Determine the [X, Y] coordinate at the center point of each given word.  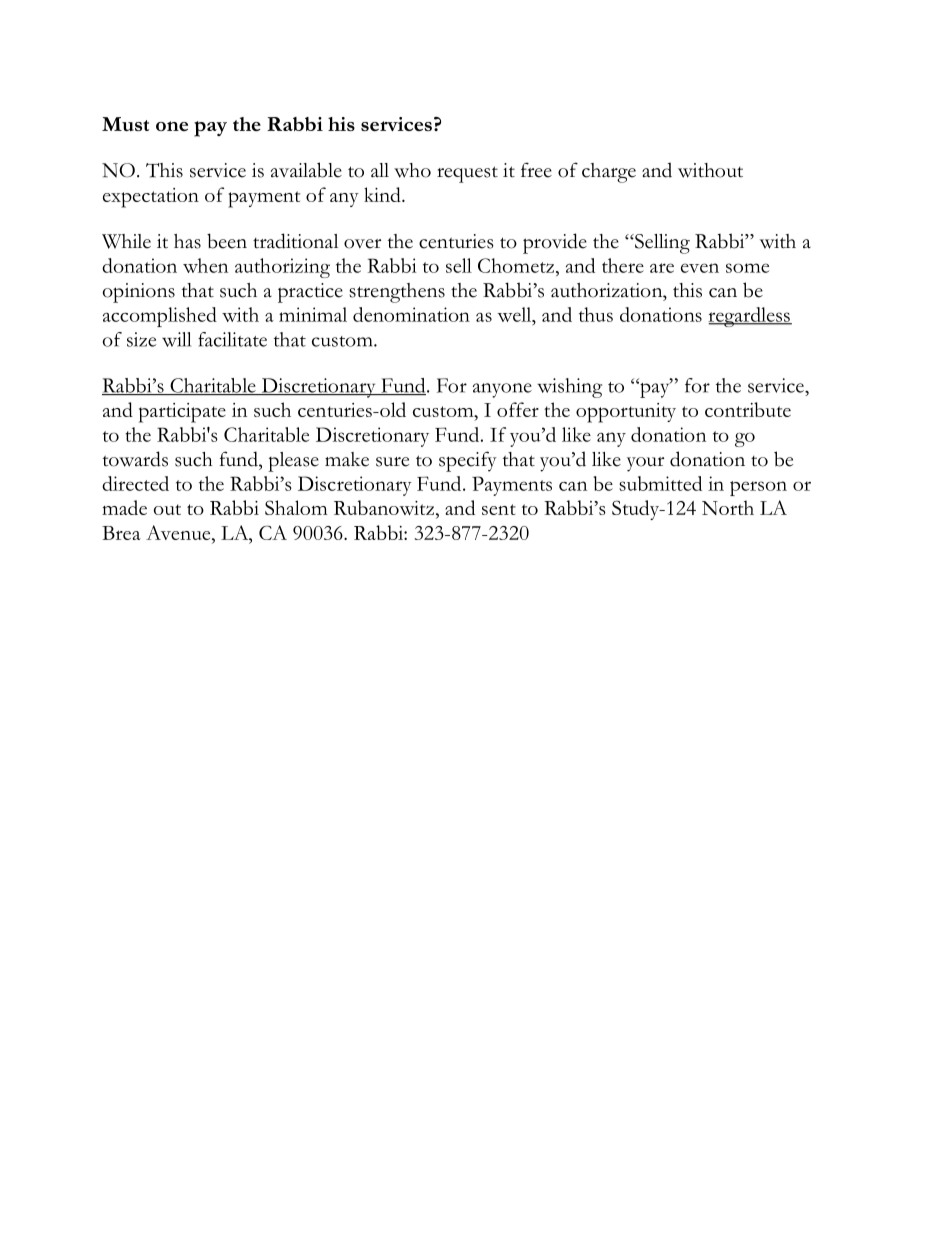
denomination [411, 314]
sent [499, 509]
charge [609, 173]
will [176, 339]
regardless [750, 317]
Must [125, 124]
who [412, 170]
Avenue [179, 534]
